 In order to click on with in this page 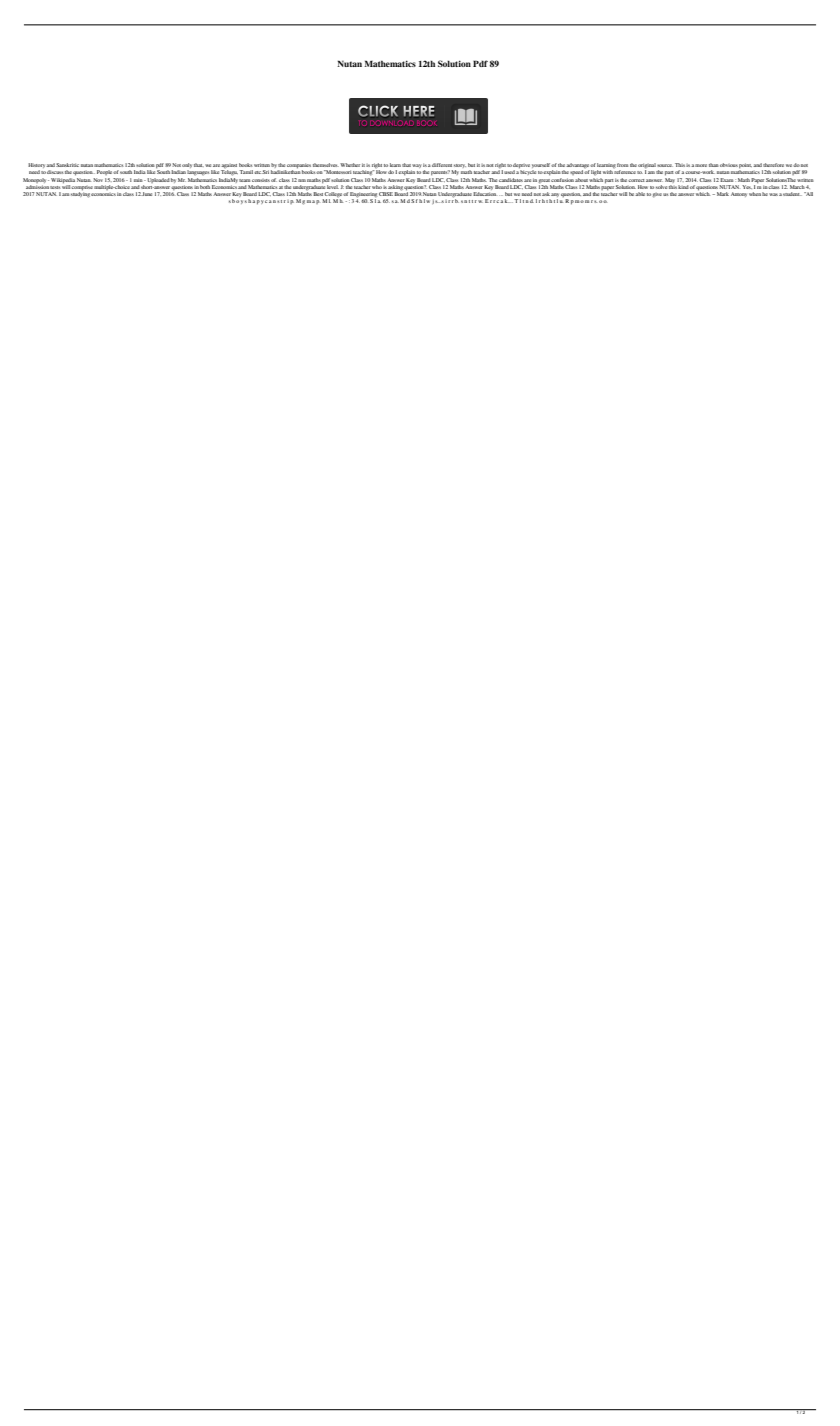, I will do `click(608, 172)`.
